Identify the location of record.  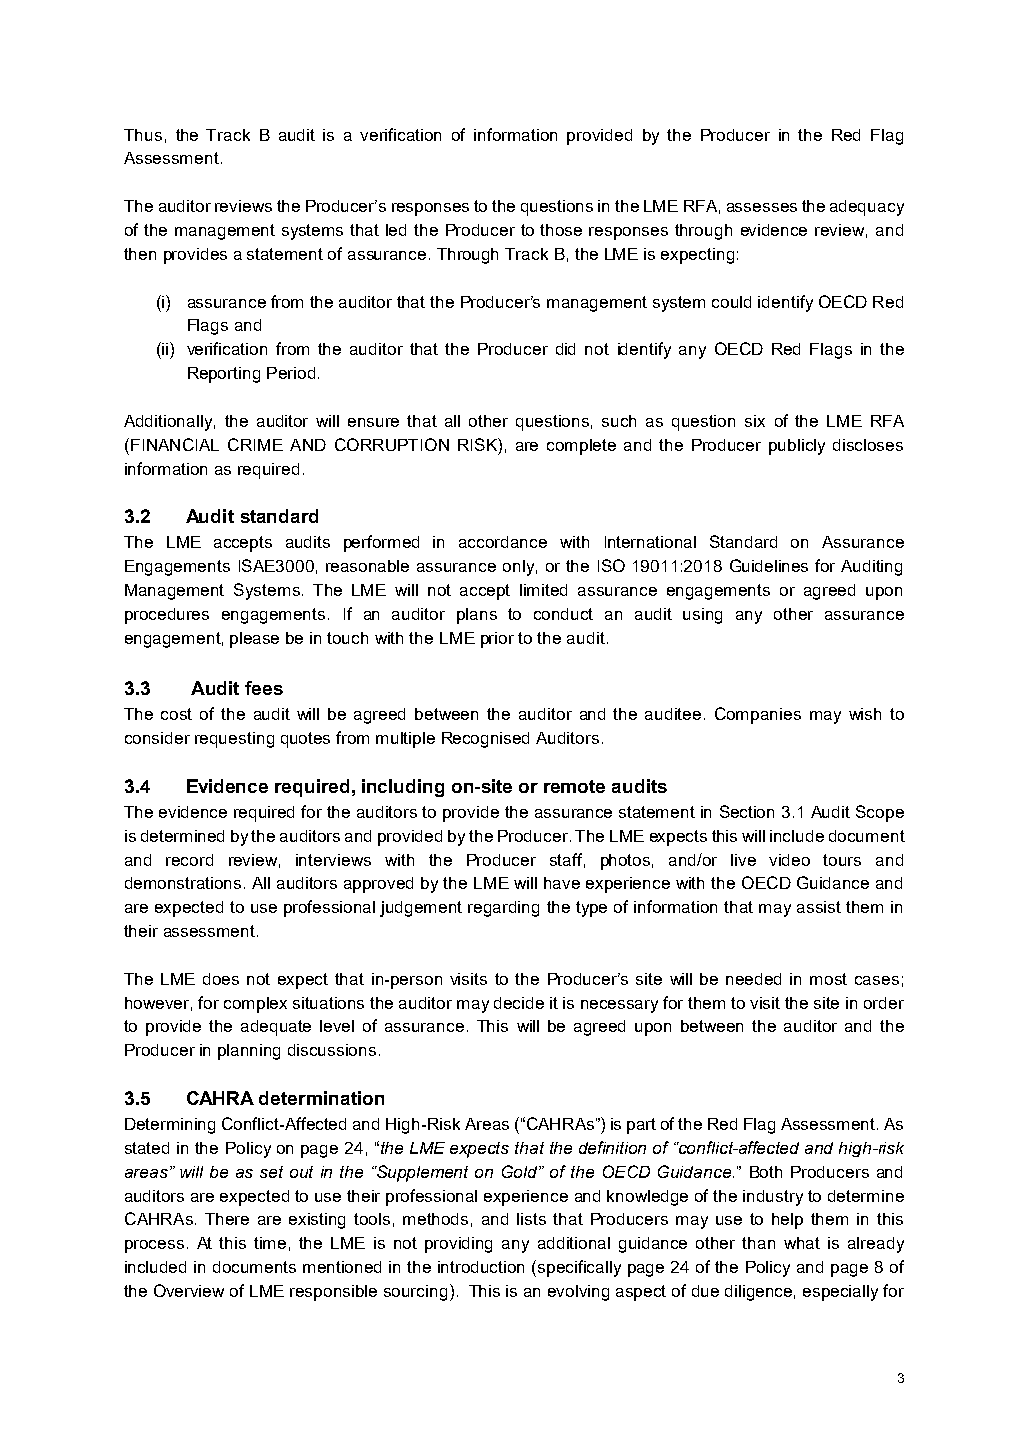
(189, 860).
